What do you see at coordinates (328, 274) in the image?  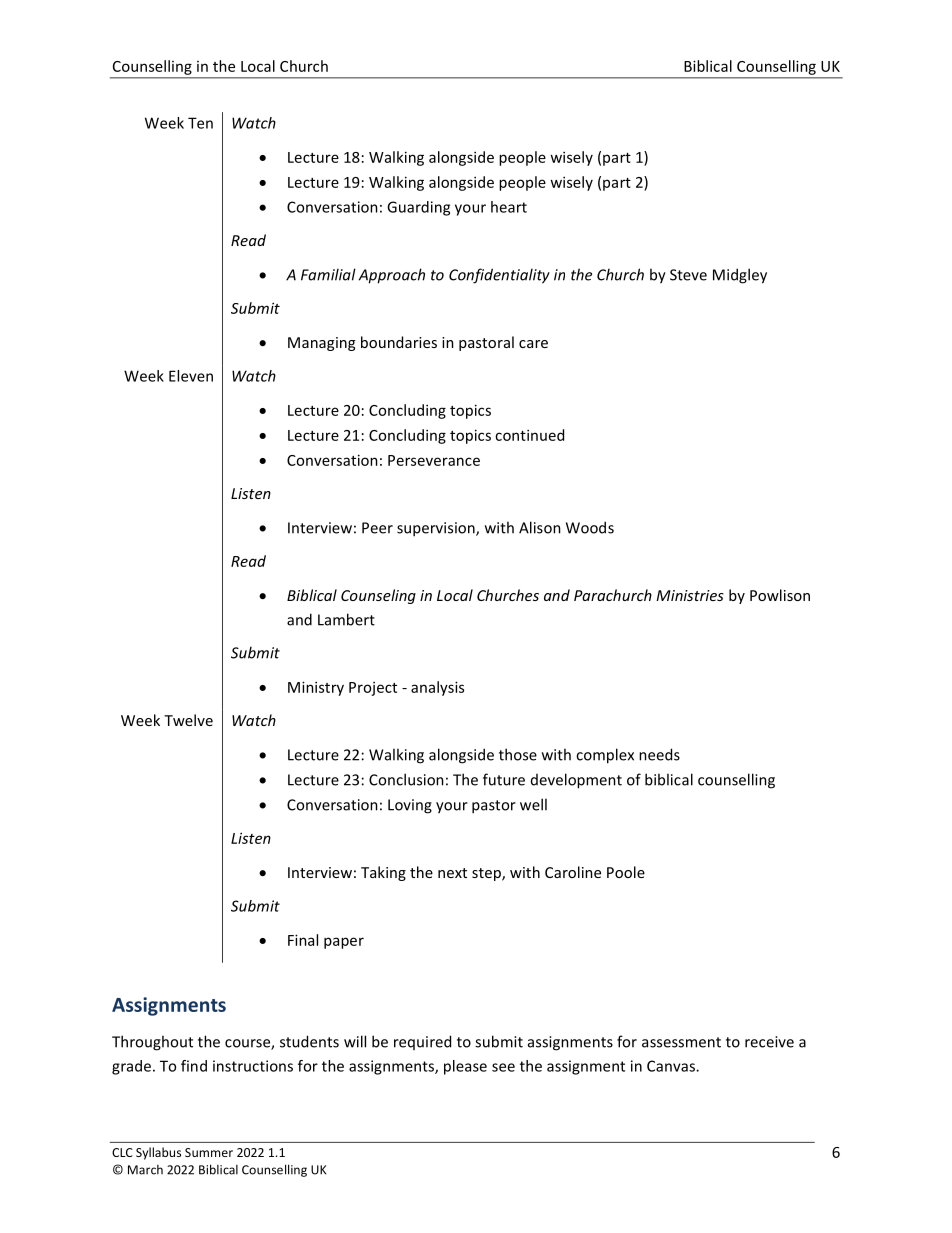 I see `Familial` at bounding box center [328, 274].
